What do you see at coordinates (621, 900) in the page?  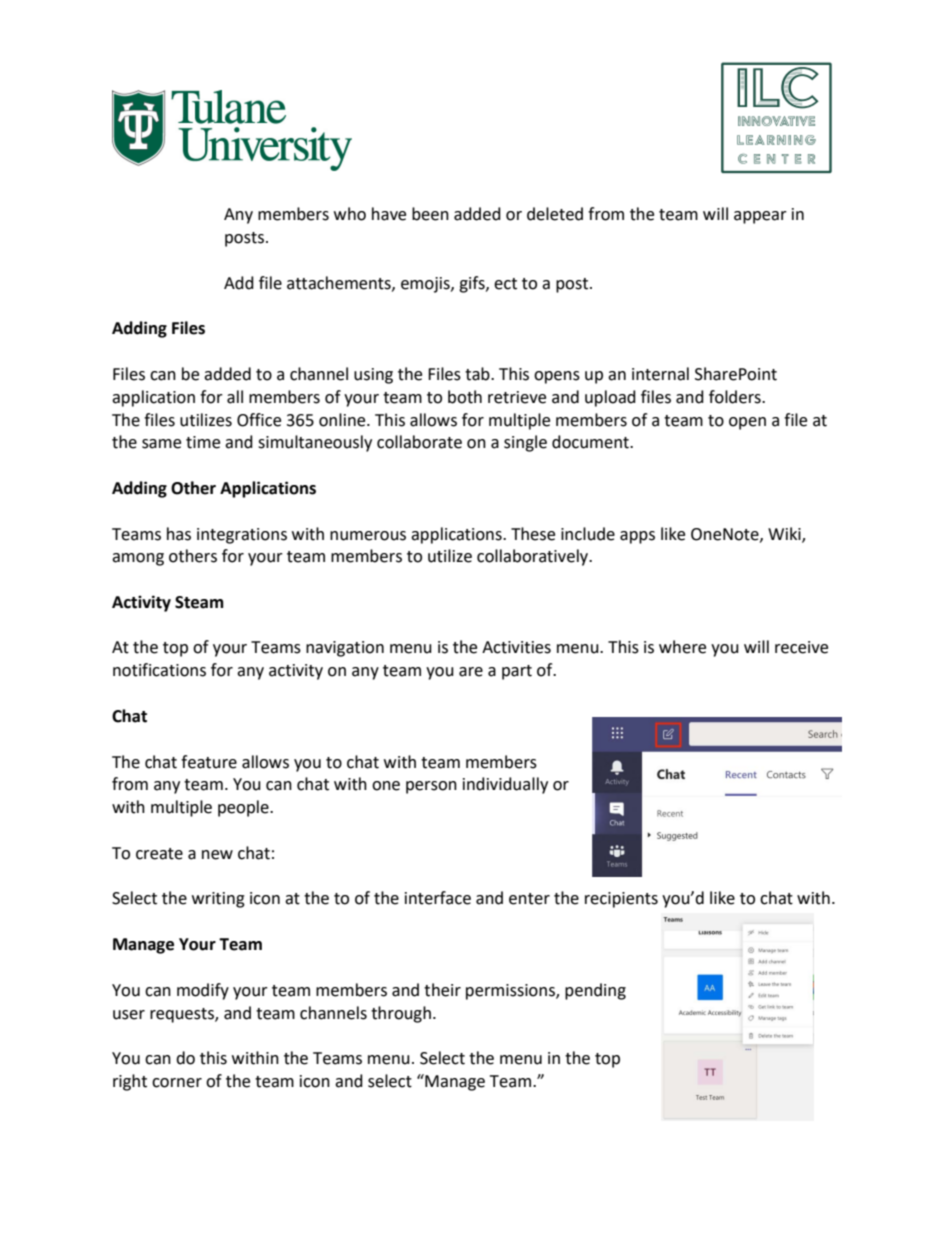 I see `recipients` at bounding box center [621, 900].
